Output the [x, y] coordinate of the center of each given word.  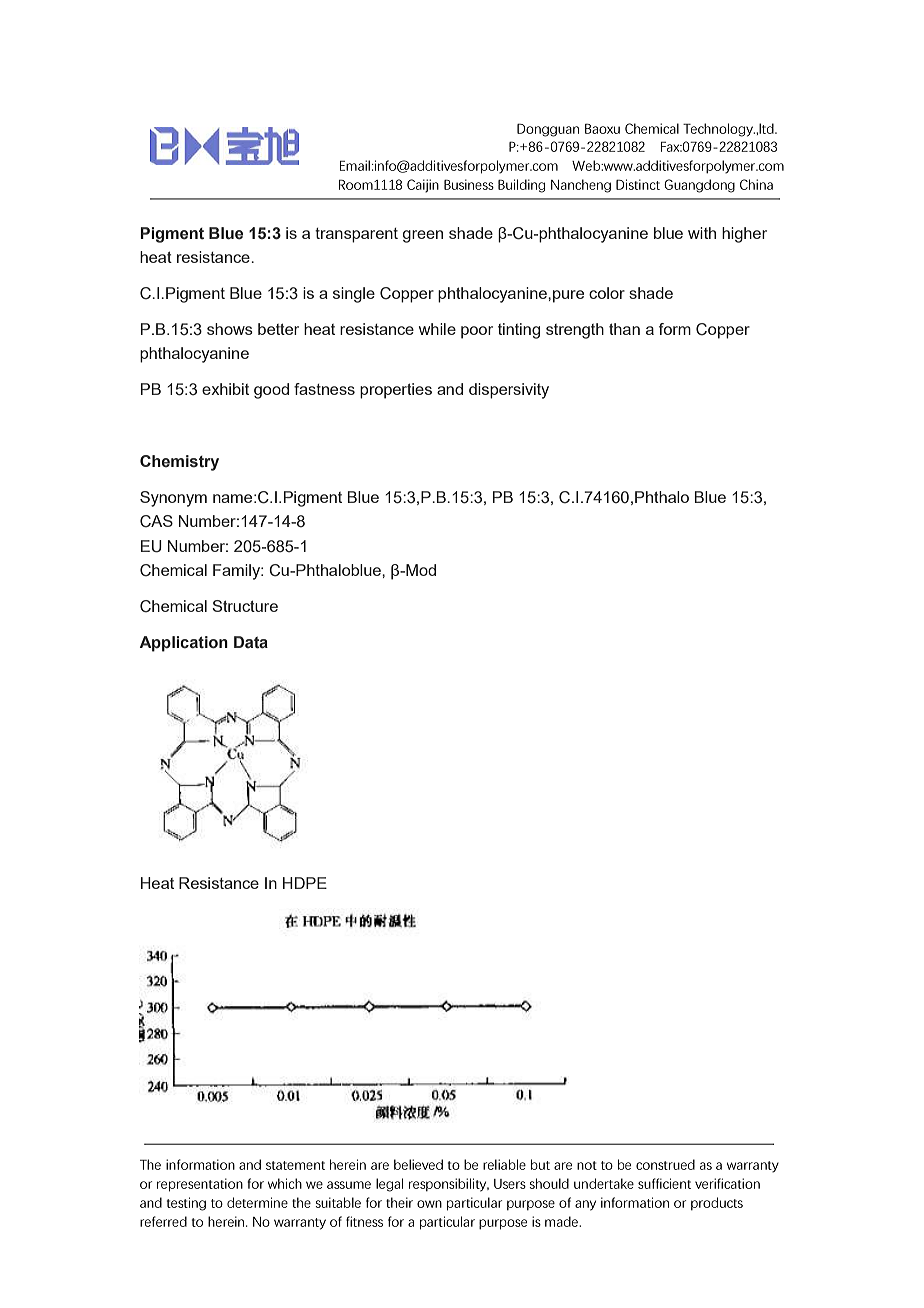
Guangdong [699, 186]
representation [200, 1185]
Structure [245, 606]
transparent [356, 235]
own [429, 1204]
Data [251, 642]
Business [469, 184]
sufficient [664, 1183]
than [624, 329]
